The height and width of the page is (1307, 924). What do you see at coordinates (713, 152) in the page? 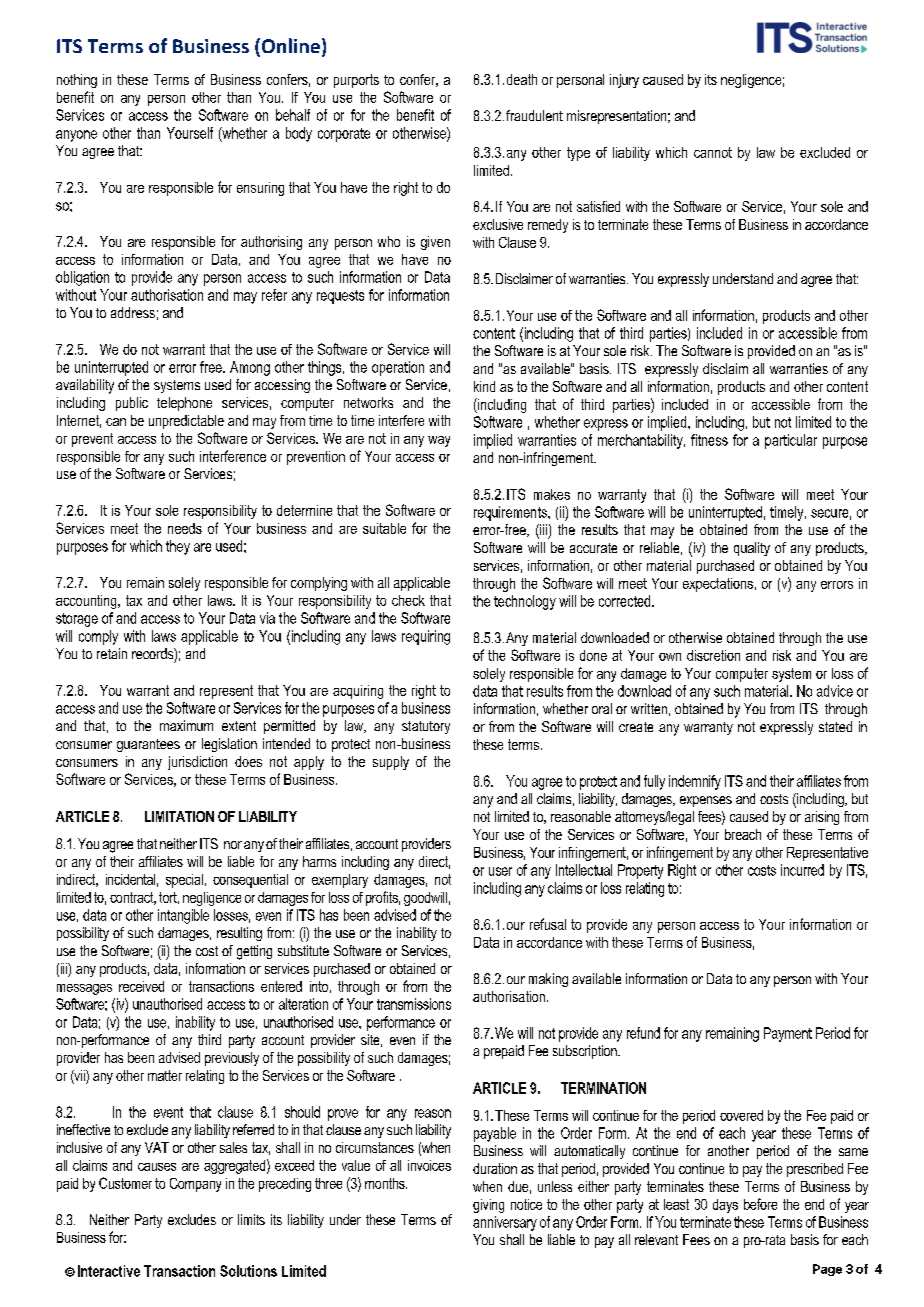
I see `cannot` at bounding box center [713, 152].
